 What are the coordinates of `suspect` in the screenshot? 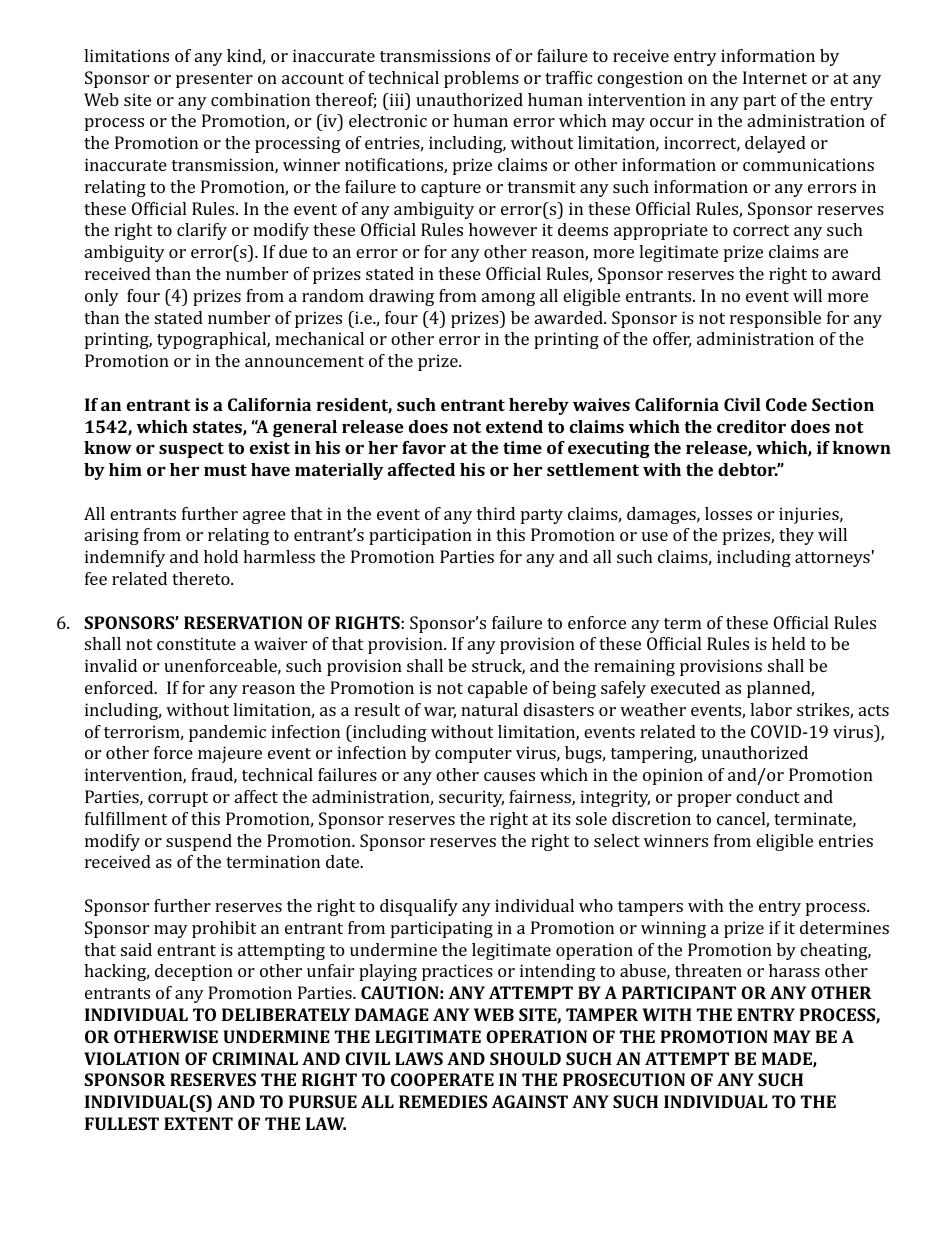 It's located at (191, 450).
